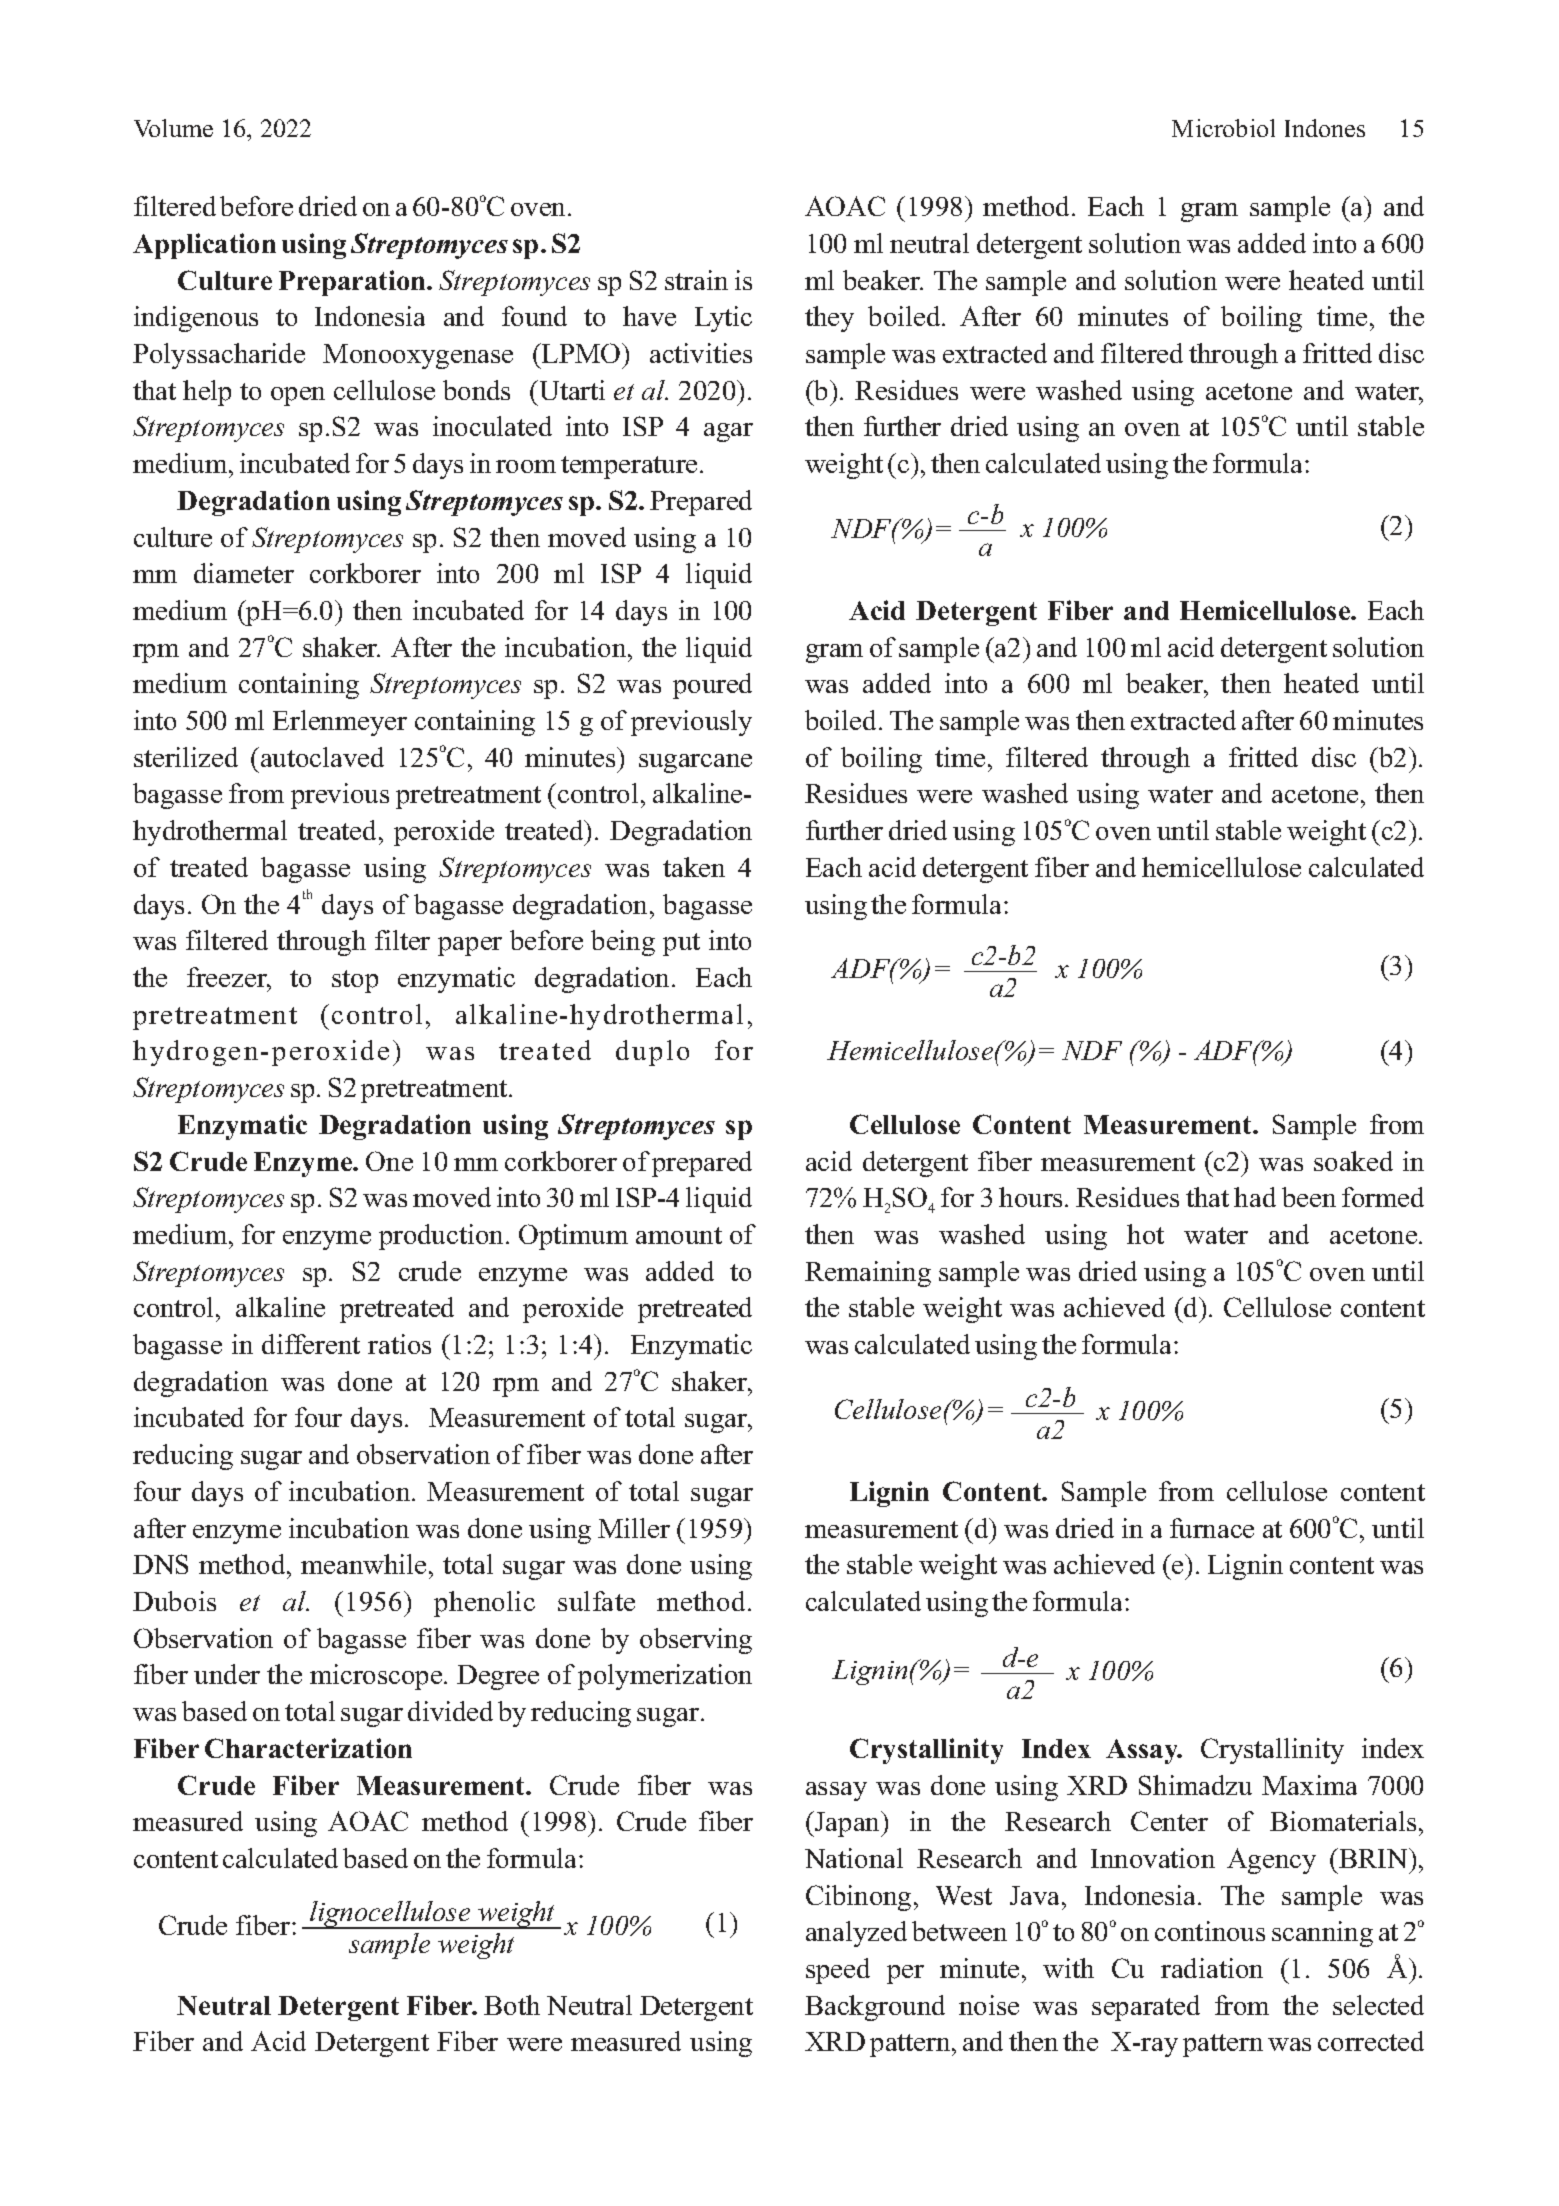 This page has height=2206, width=1559. What do you see at coordinates (712, 686) in the page?
I see `poured` at bounding box center [712, 686].
